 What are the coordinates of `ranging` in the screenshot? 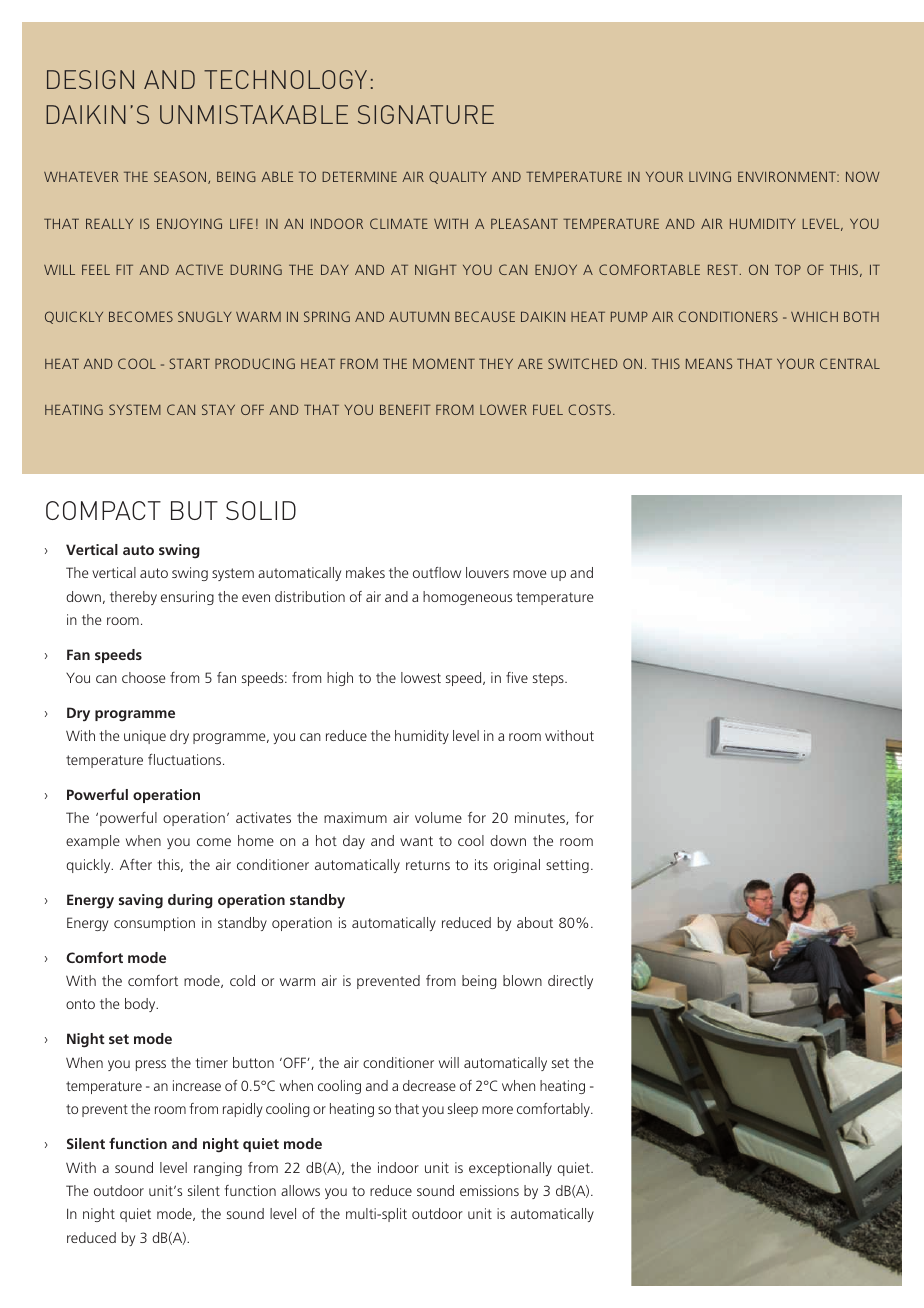 It's located at (218, 1169).
